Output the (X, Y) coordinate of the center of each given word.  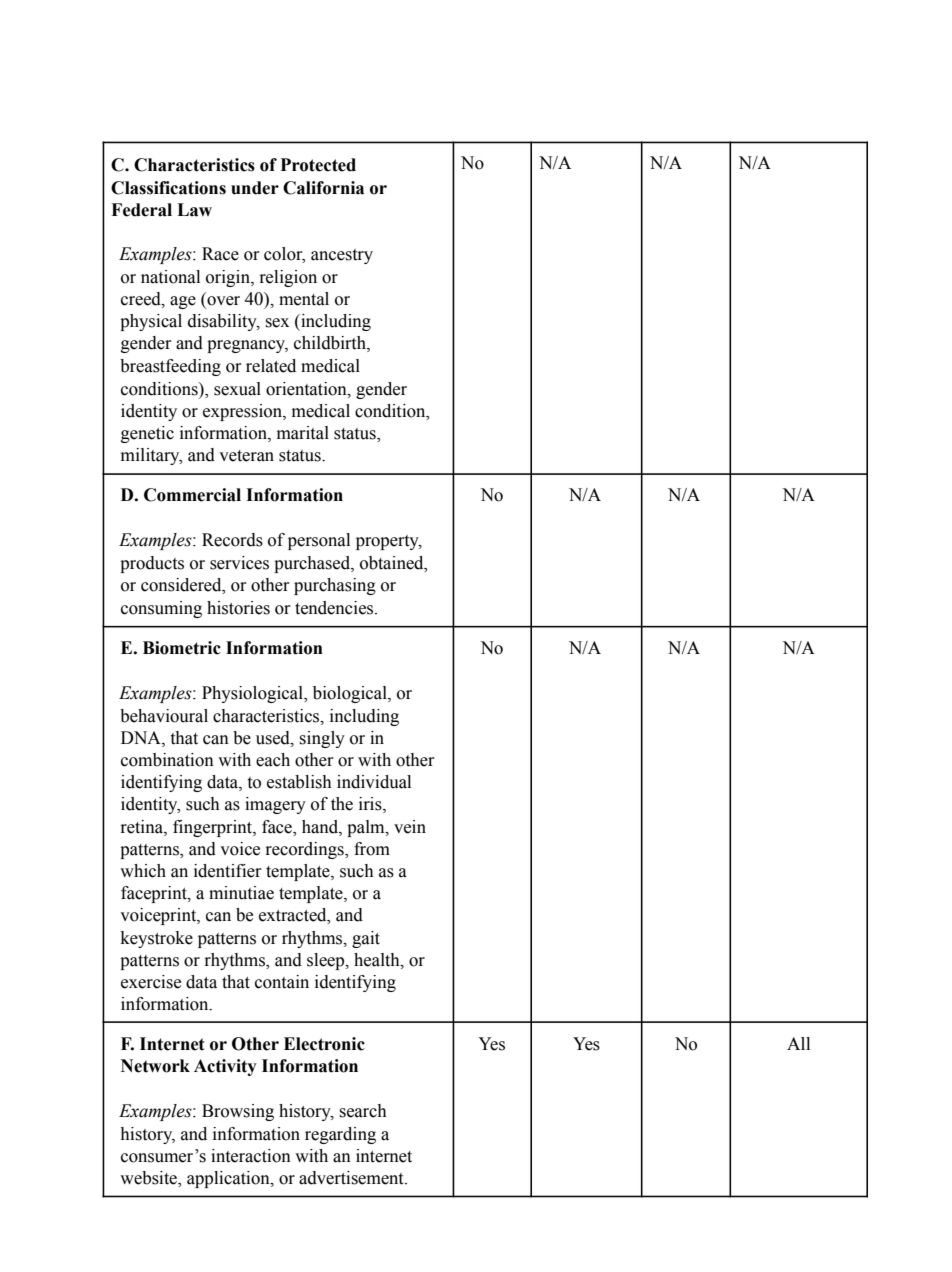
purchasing (335, 586)
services (239, 563)
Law (194, 210)
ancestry (342, 256)
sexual (237, 389)
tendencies (335, 608)
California (323, 188)
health (378, 960)
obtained (393, 563)
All (798, 1043)
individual (374, 782)
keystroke (157, 939)
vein (410, 827)
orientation (307, 389)
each (273, 760)
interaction (251, 1156)
